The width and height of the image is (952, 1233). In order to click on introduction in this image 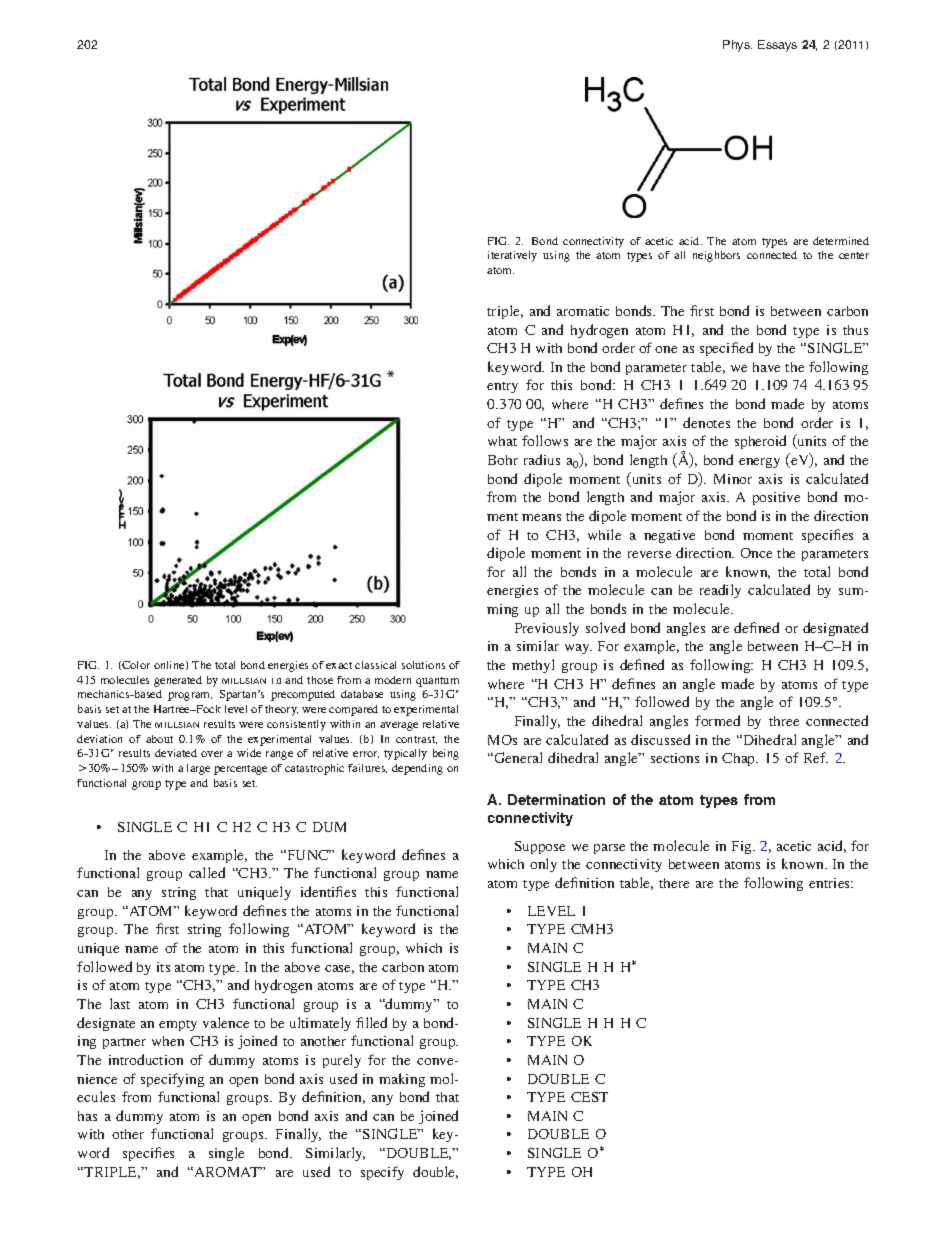, I will do `click(146, 1059)`.
